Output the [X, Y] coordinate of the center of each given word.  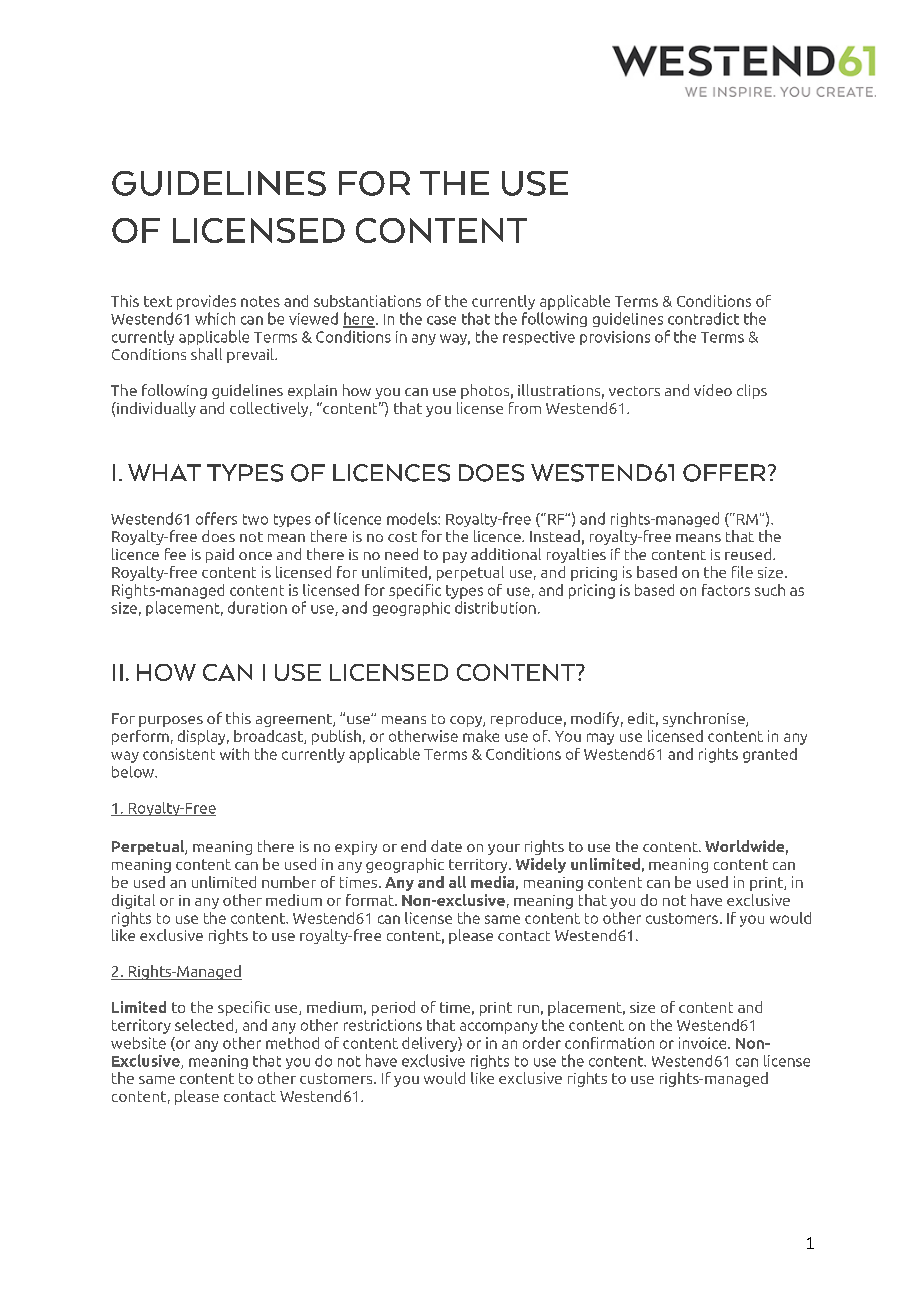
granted [770, 755]
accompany [499, 1028]
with [234, 754]
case [441, 320]
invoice [704, 1043]
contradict [703, 318]
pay [455, 557]
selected [205, 1026]
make [481, 736]
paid [220, 555]
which [215, 318]
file [742, 572]
